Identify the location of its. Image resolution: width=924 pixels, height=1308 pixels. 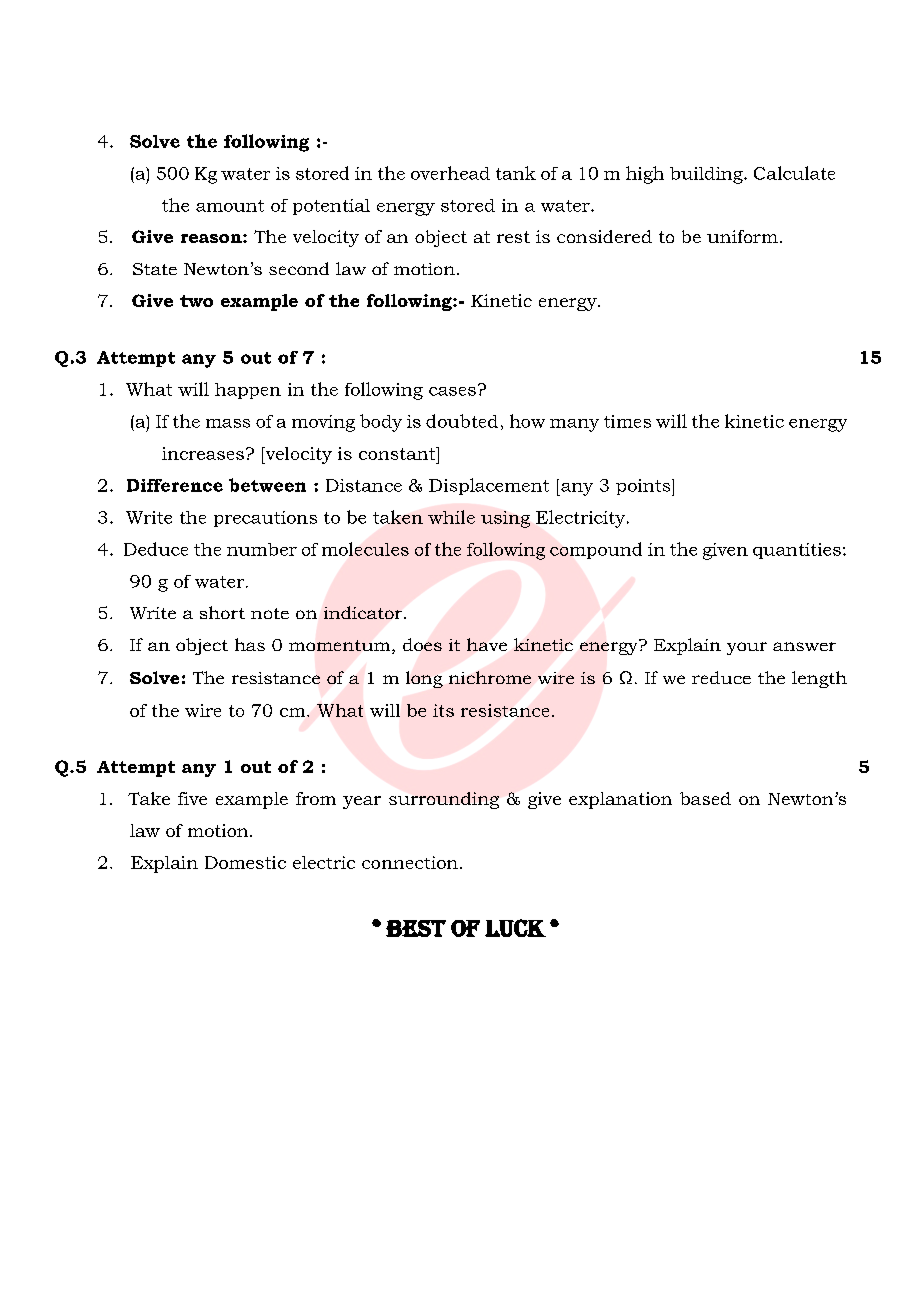
(443, 710).
